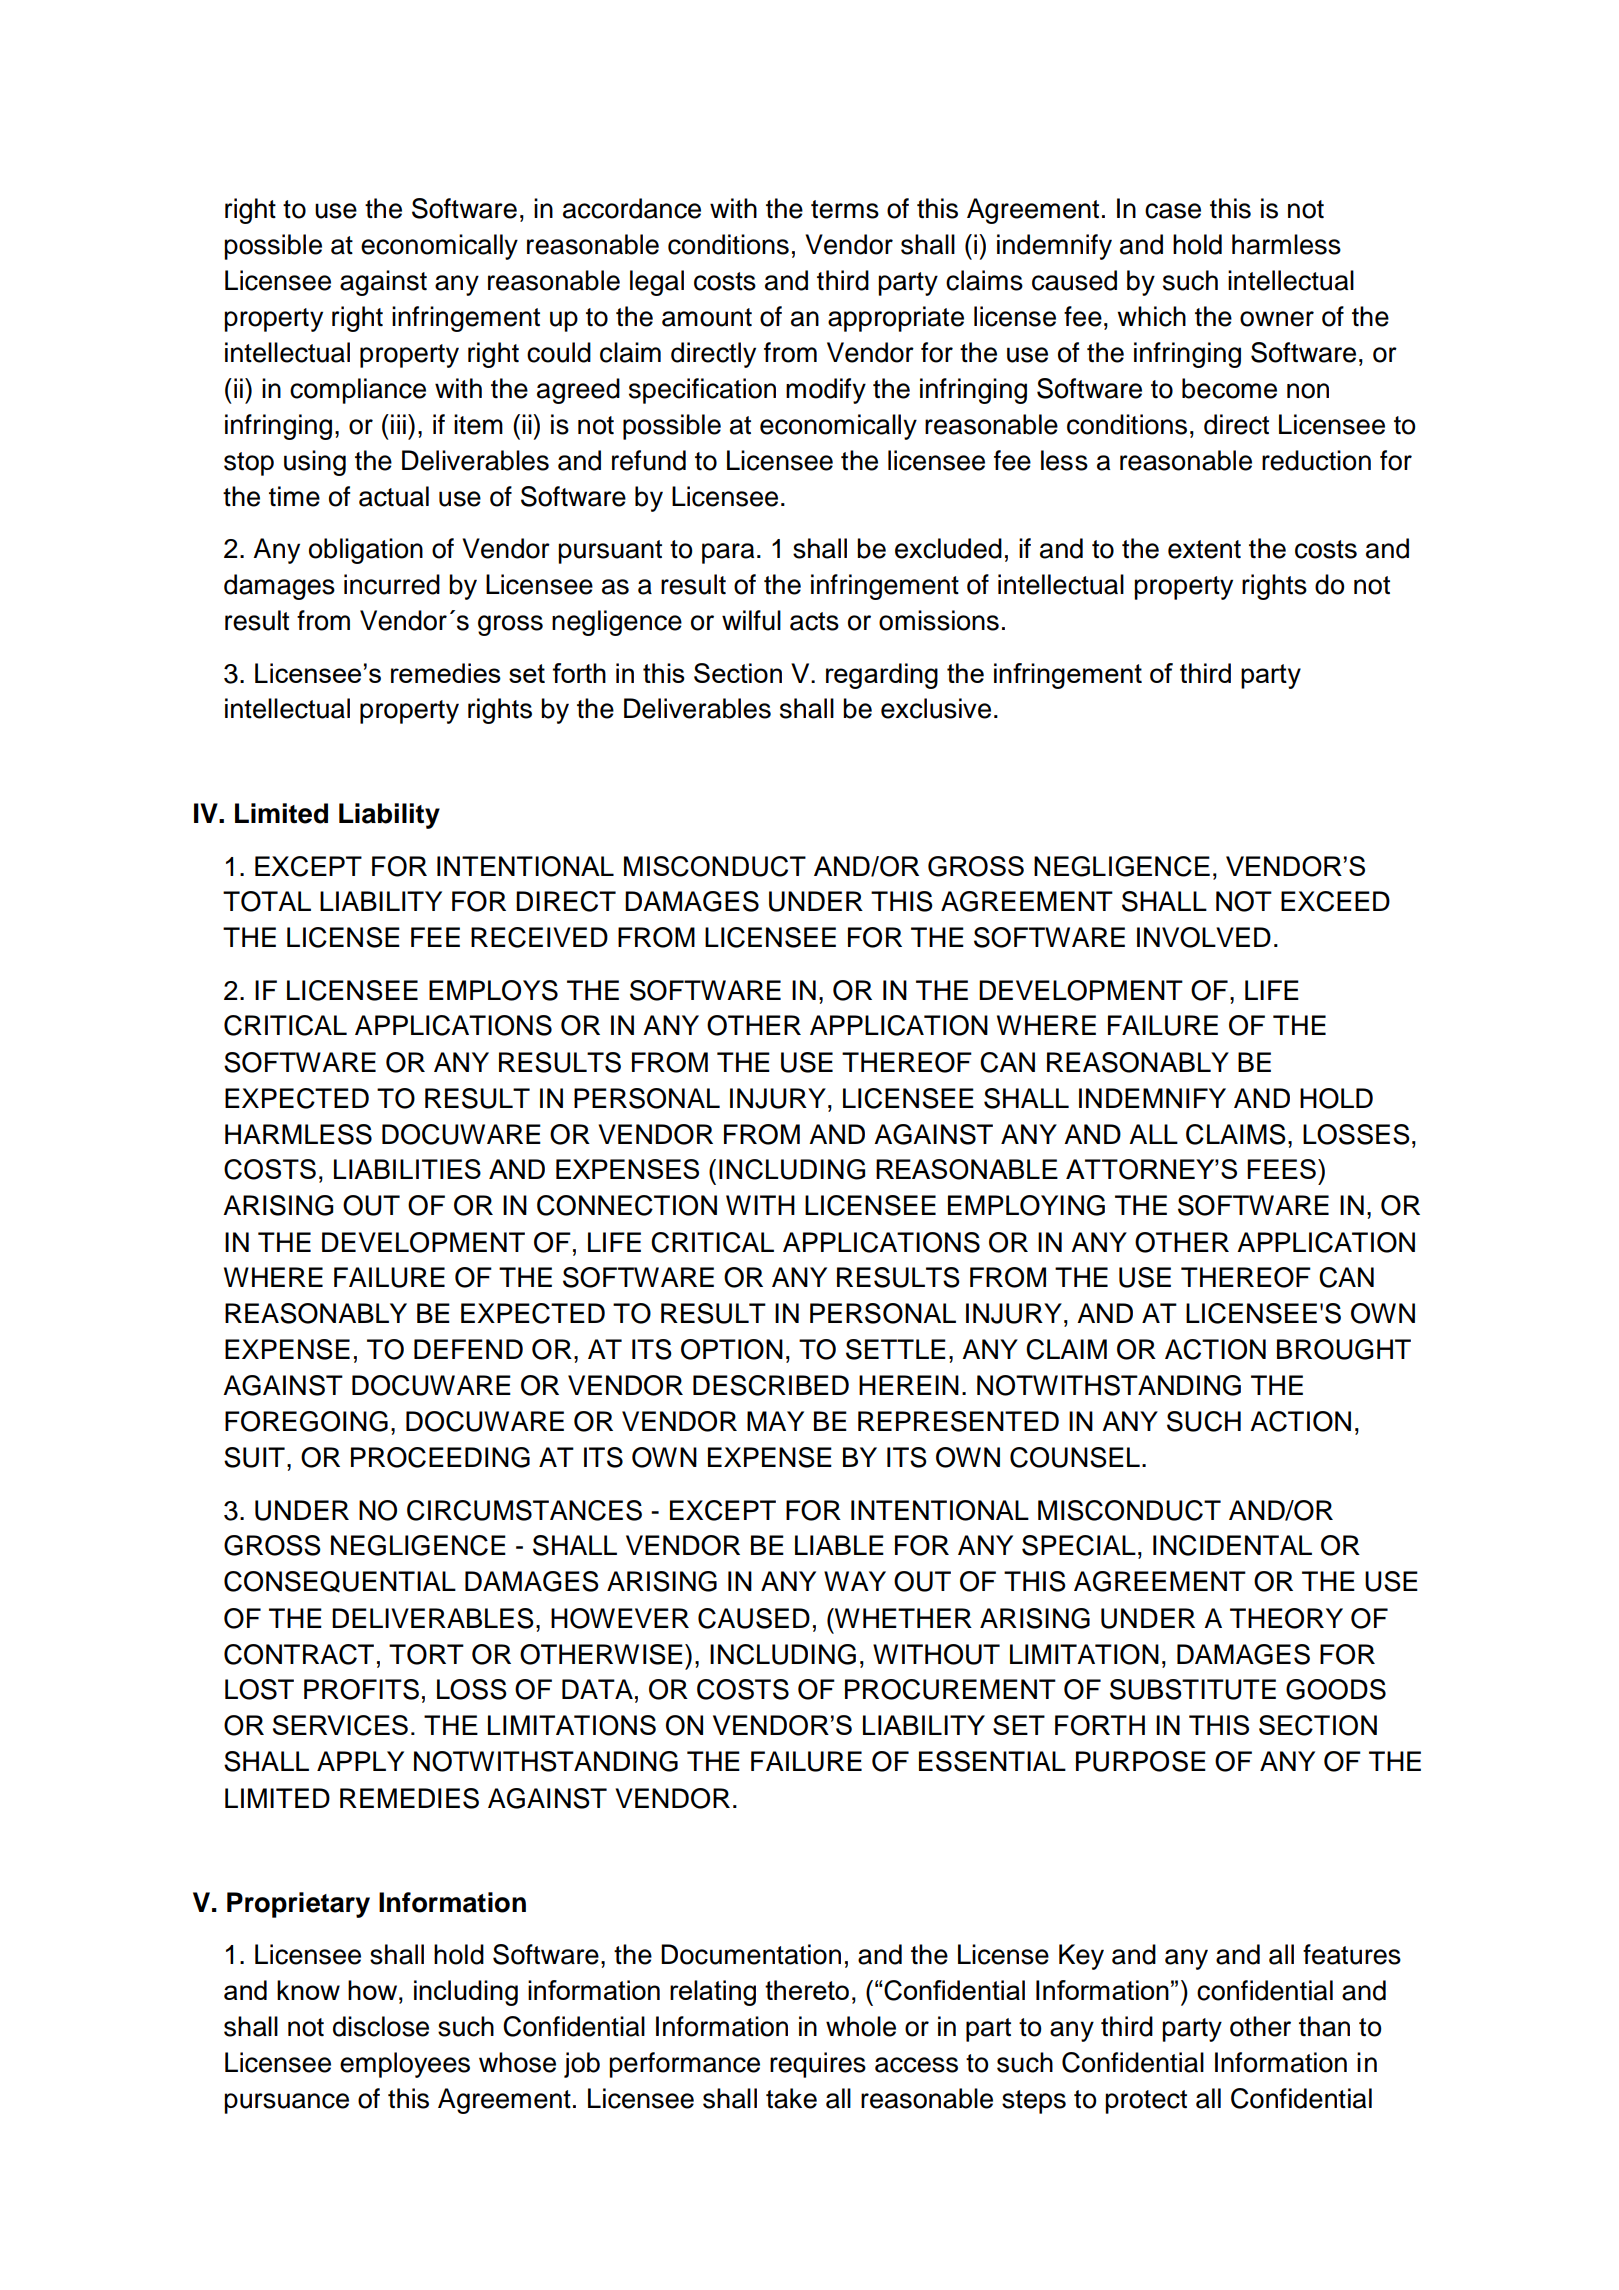 The image size is (1619, 2290). Describe the element at coordinates (627, 1205) in the document. I see `CONNECTION` at that location.
